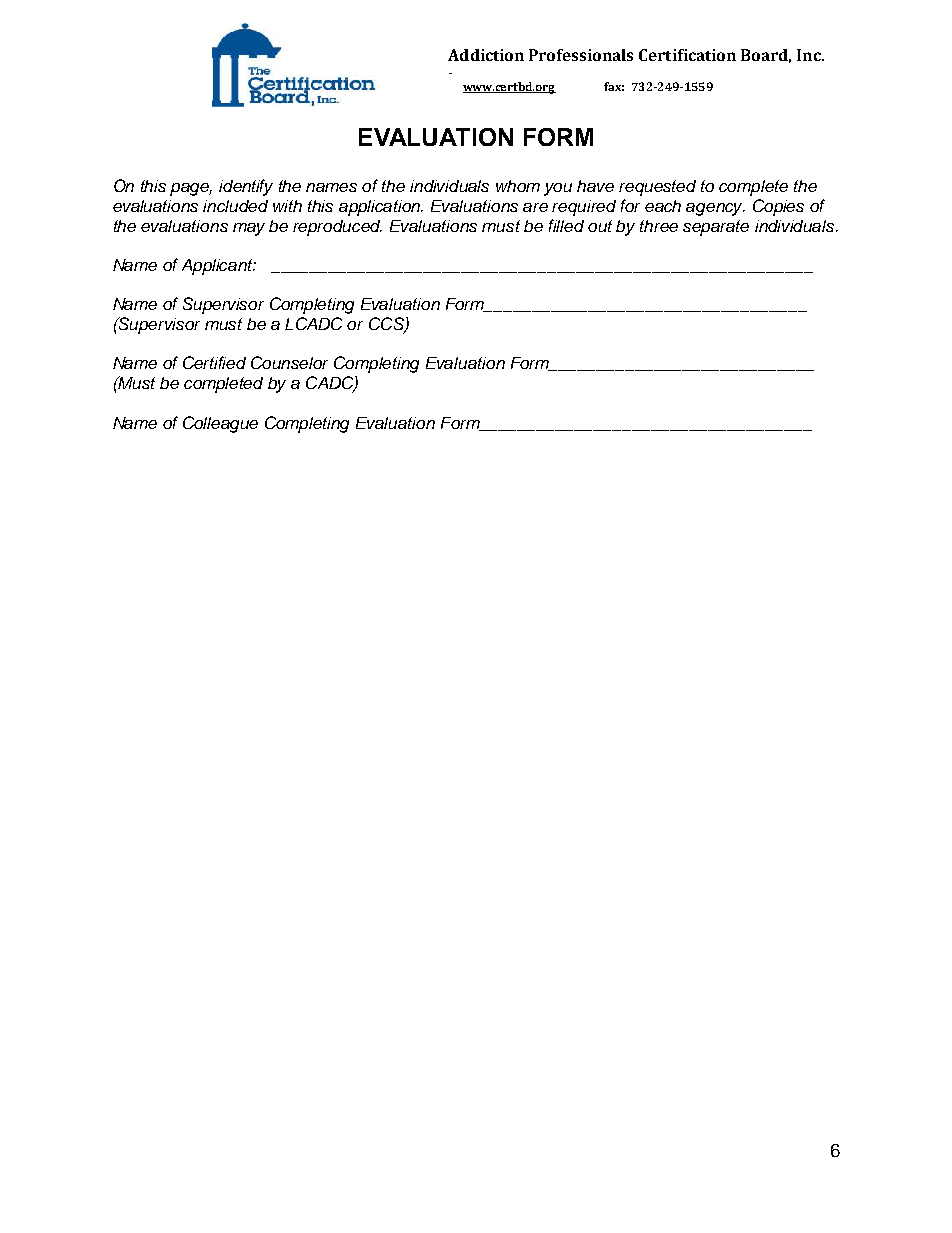 The height and width of the screenshot is (1233, 952). What do you see at coordinates (486, 55) in the screenshot?
I see `Addiction` at bounding box center [486, 55].
